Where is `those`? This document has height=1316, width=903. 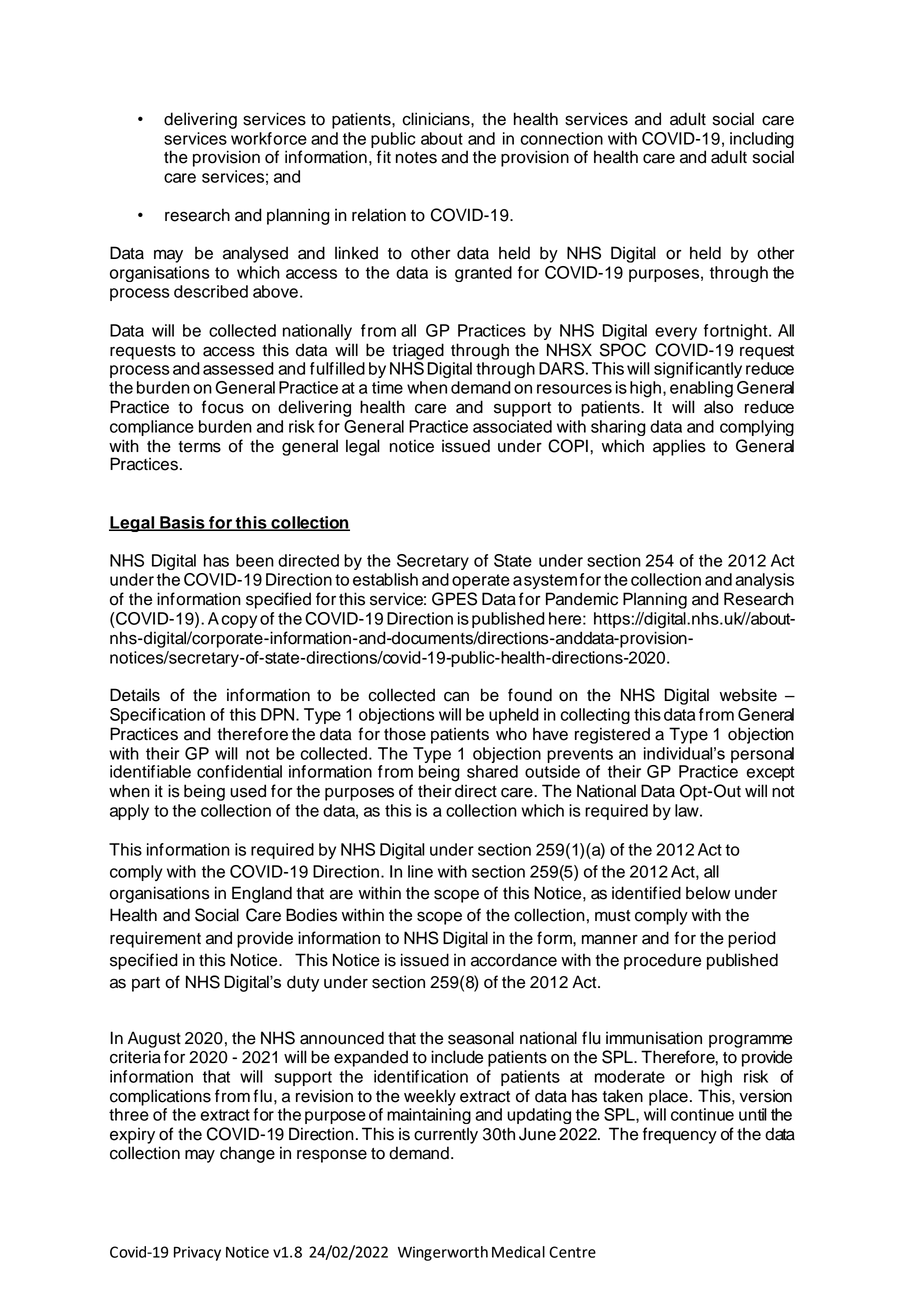 those is located at coordinates (405, 734).
